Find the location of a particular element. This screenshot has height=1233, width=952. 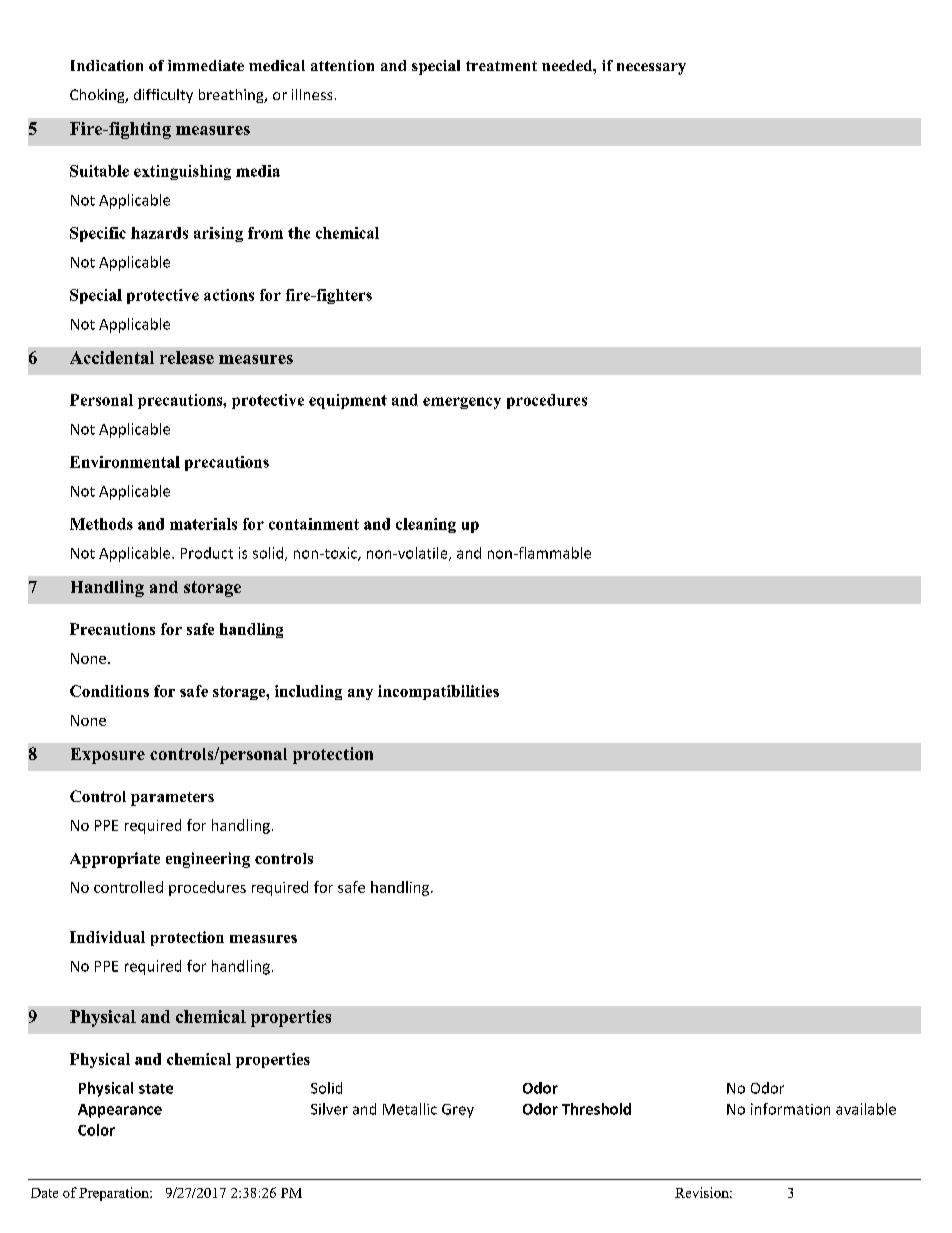

any is located at coordinates (360, 694).
